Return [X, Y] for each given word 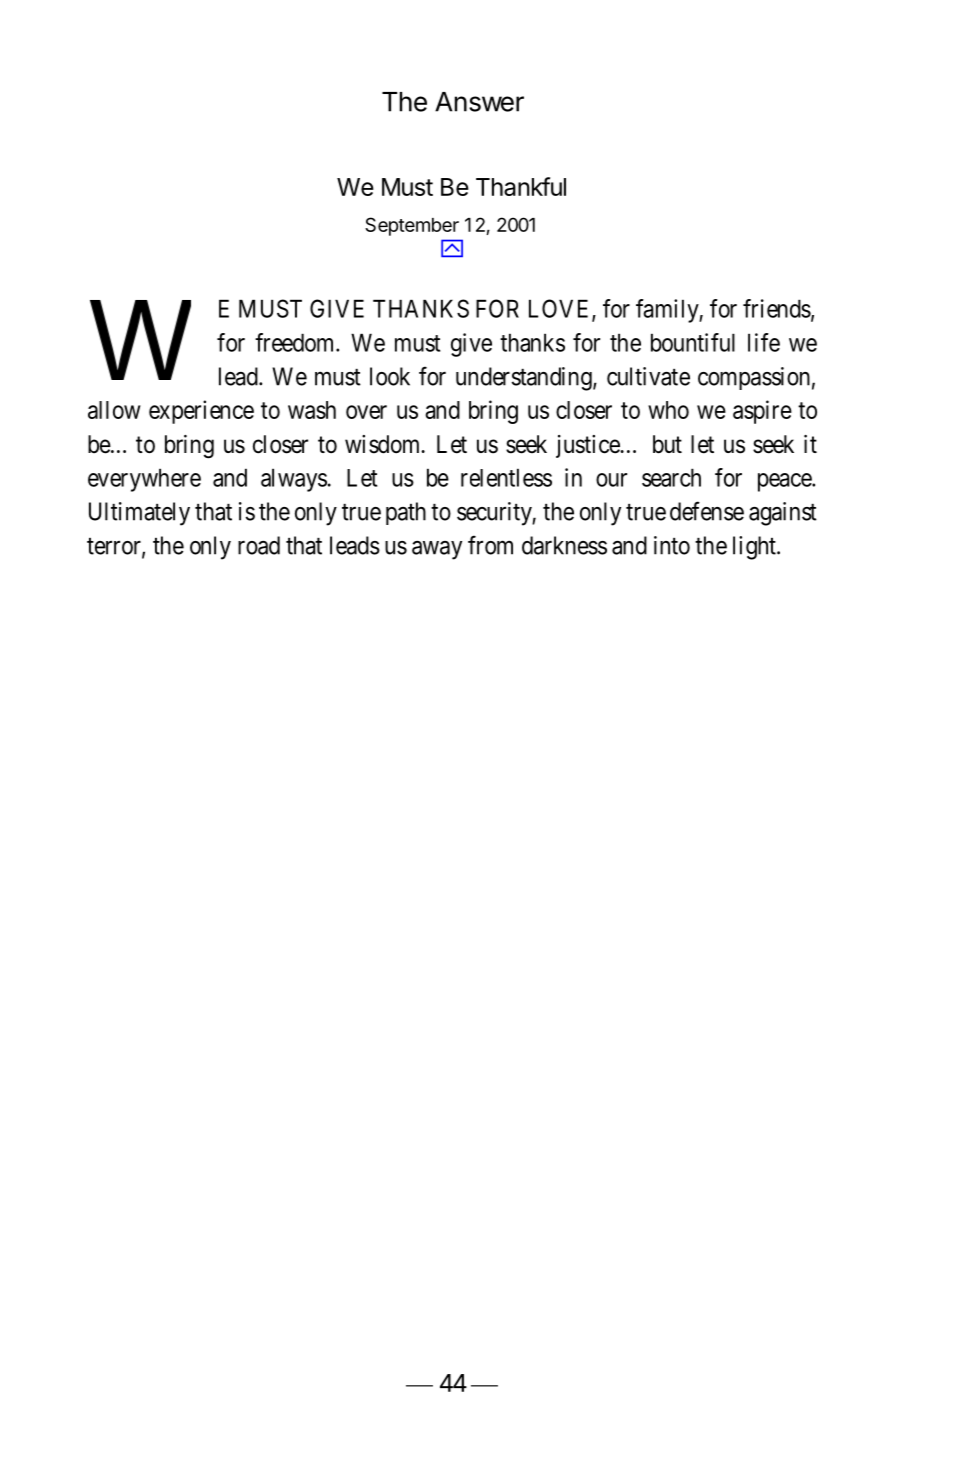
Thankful [521, 186]
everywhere [144, 480]
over [366, 412]
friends [777, 308]
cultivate [648, 376]
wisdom [384, 444]
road [259, 545]
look [390, 376]
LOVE [561, 309]
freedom [296, 342]
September [412, 226]
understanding [525, 379]
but [667, 444]
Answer [479, 102]
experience [201, 412]
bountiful [693, 342]
